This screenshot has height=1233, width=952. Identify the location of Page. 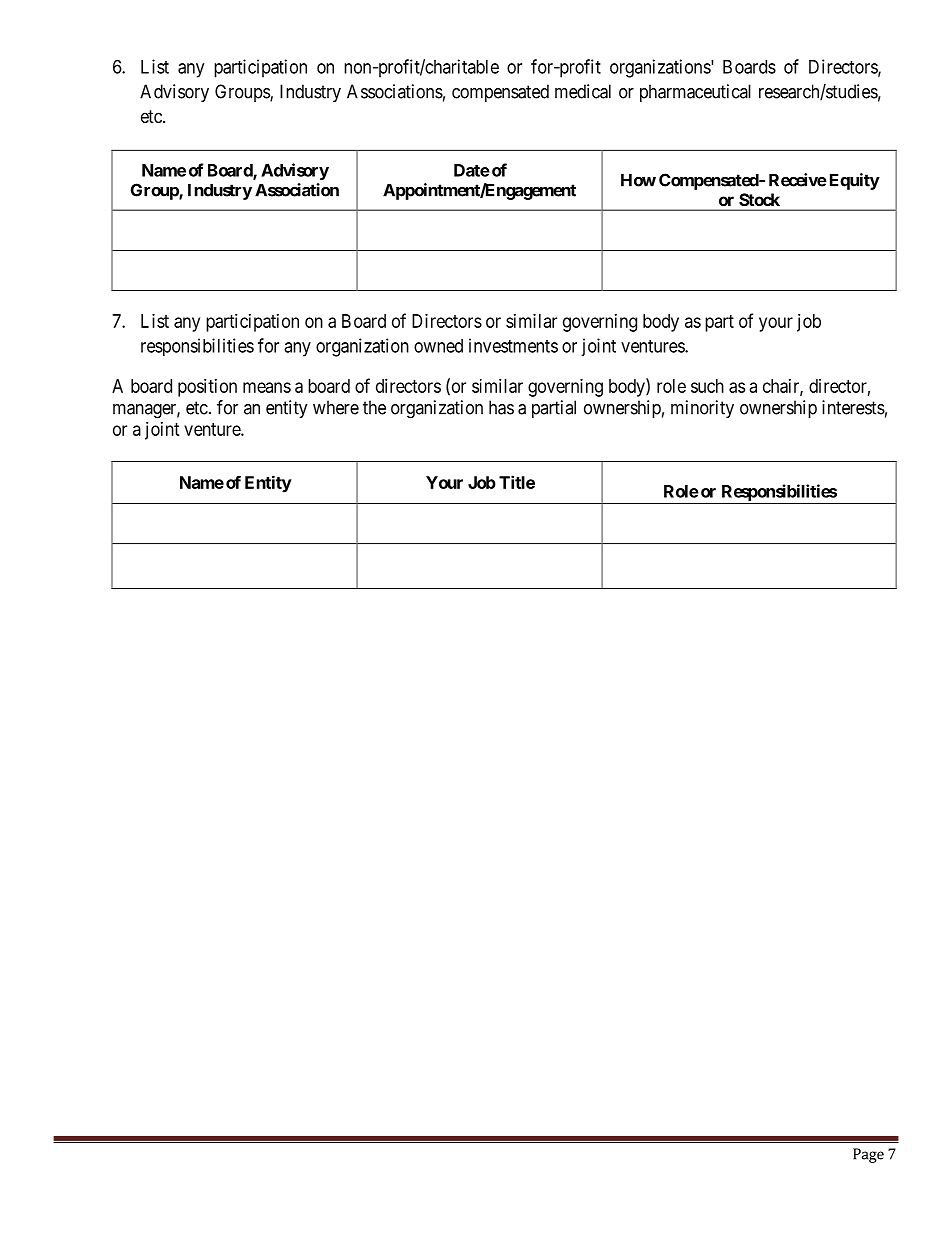
(868, 1155).
